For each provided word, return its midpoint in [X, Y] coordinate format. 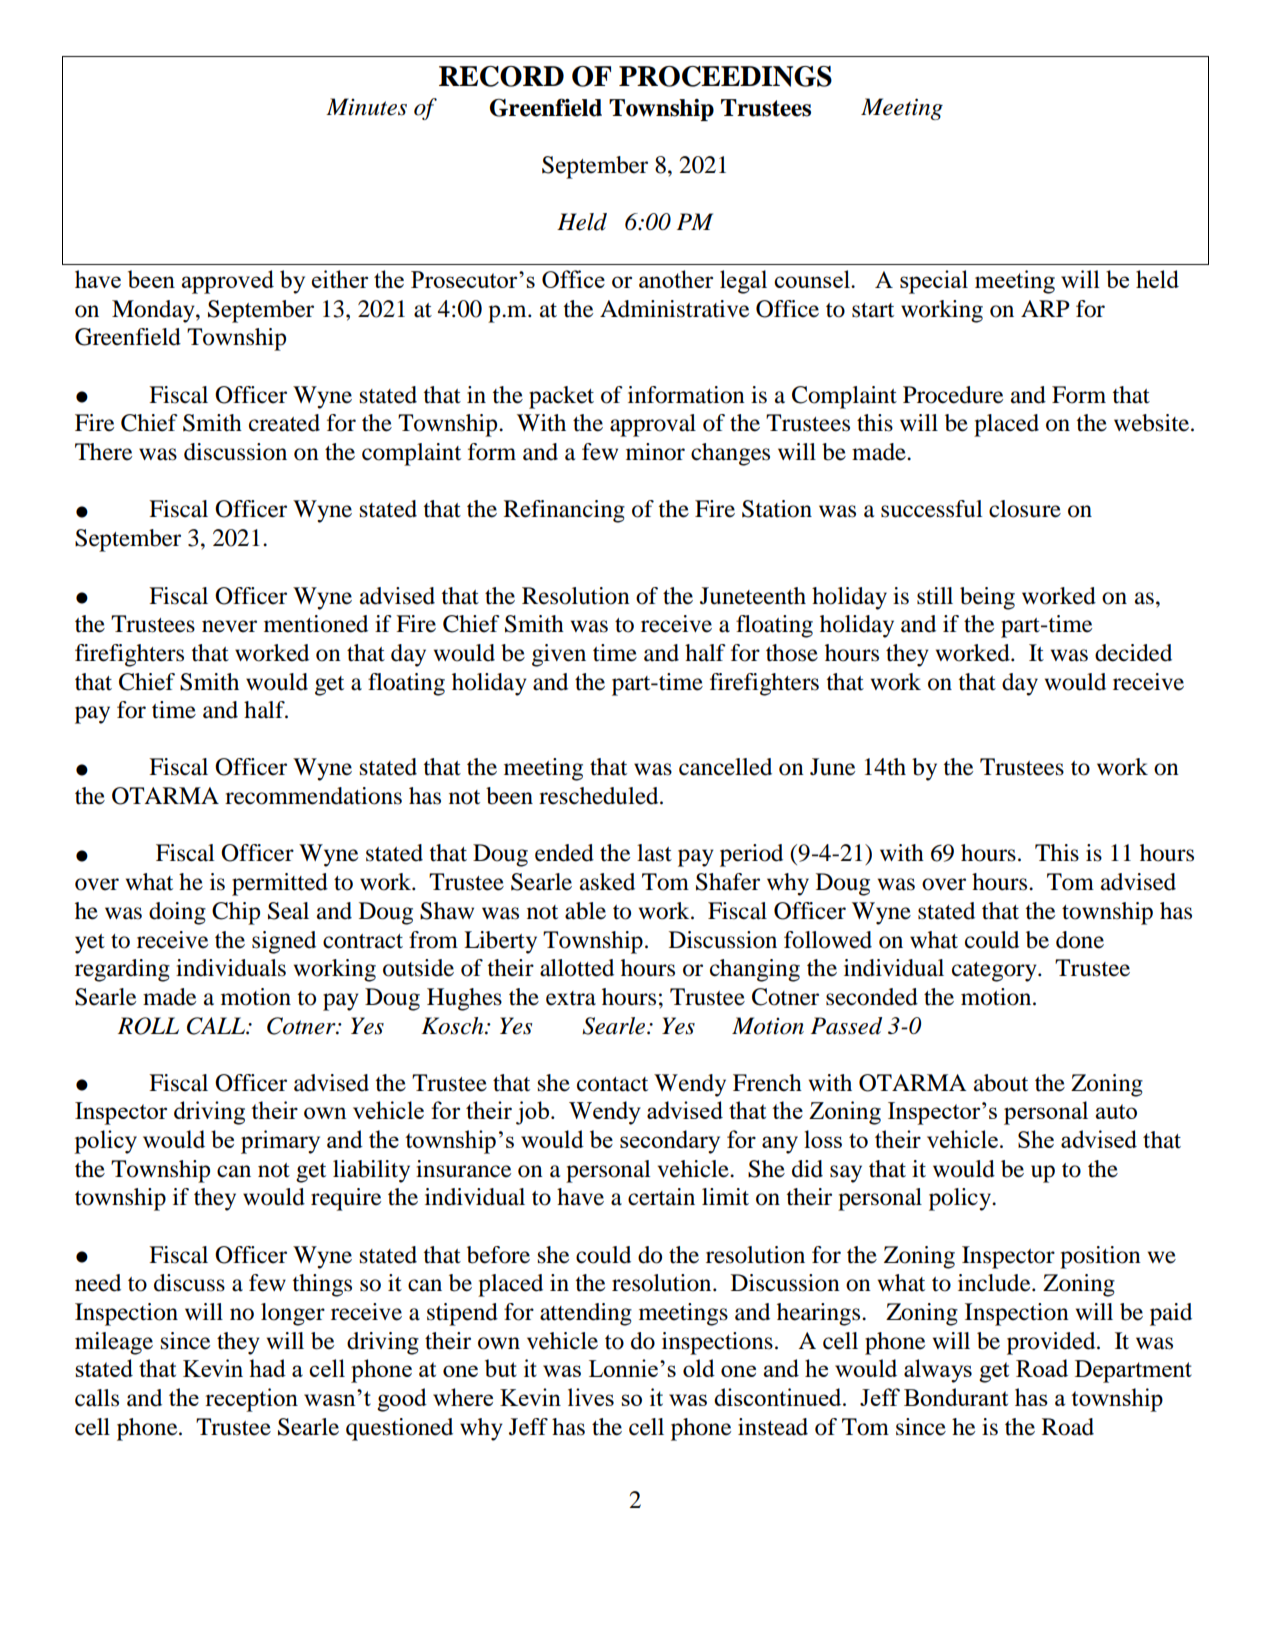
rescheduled [600, 796]
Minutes [366, 107]
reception [251, 1400]
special [934, 282]
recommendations [313, 796]
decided [1133, 653]
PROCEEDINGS [725, 76]
